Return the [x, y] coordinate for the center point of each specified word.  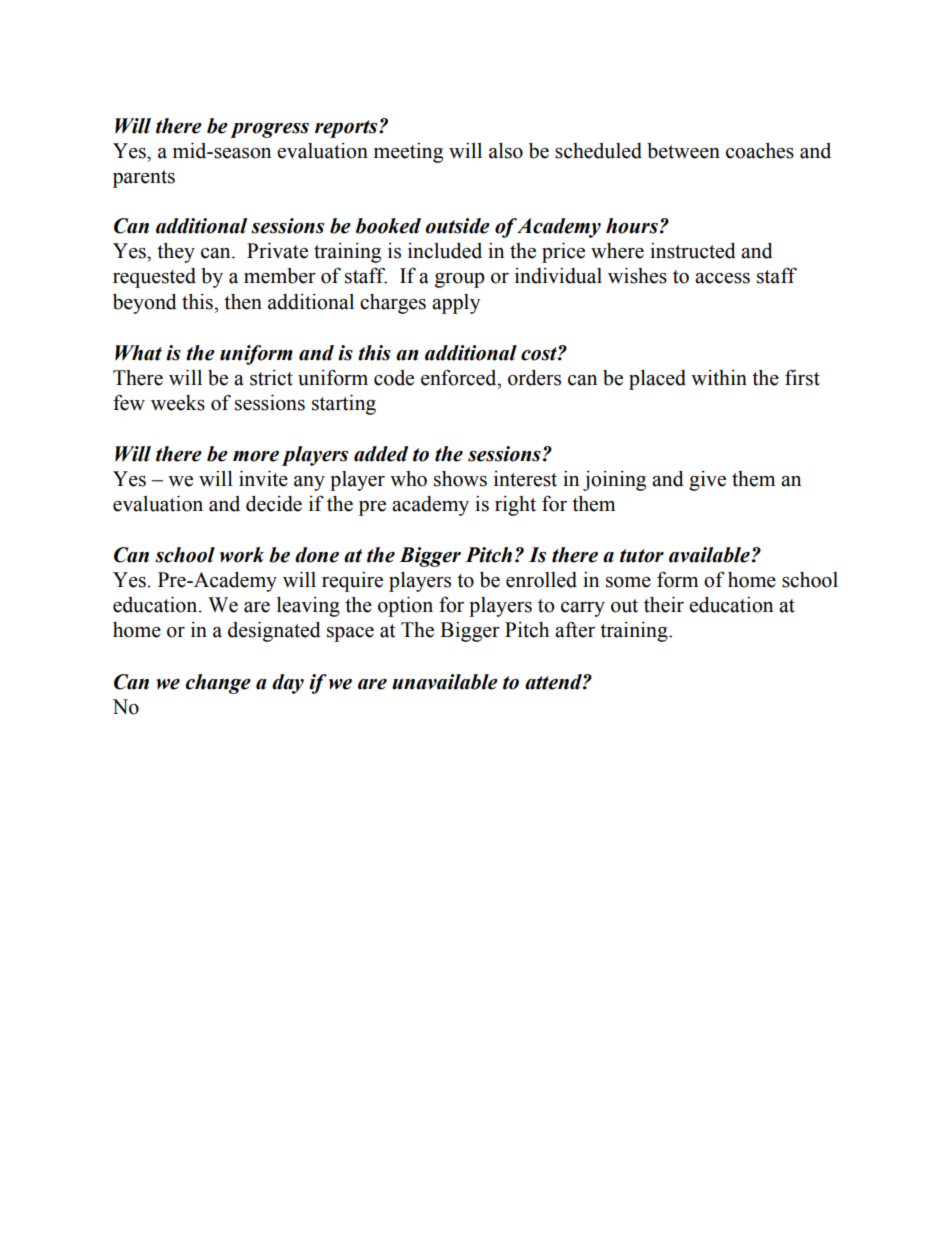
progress [269, 130]
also [506, 151]
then [243, 302]
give [707, 481]
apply [456, 304]
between [683, 151]
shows [460, 479]
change [218, 684]
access [722, 278]
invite [263, 479]
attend [554, 682]
